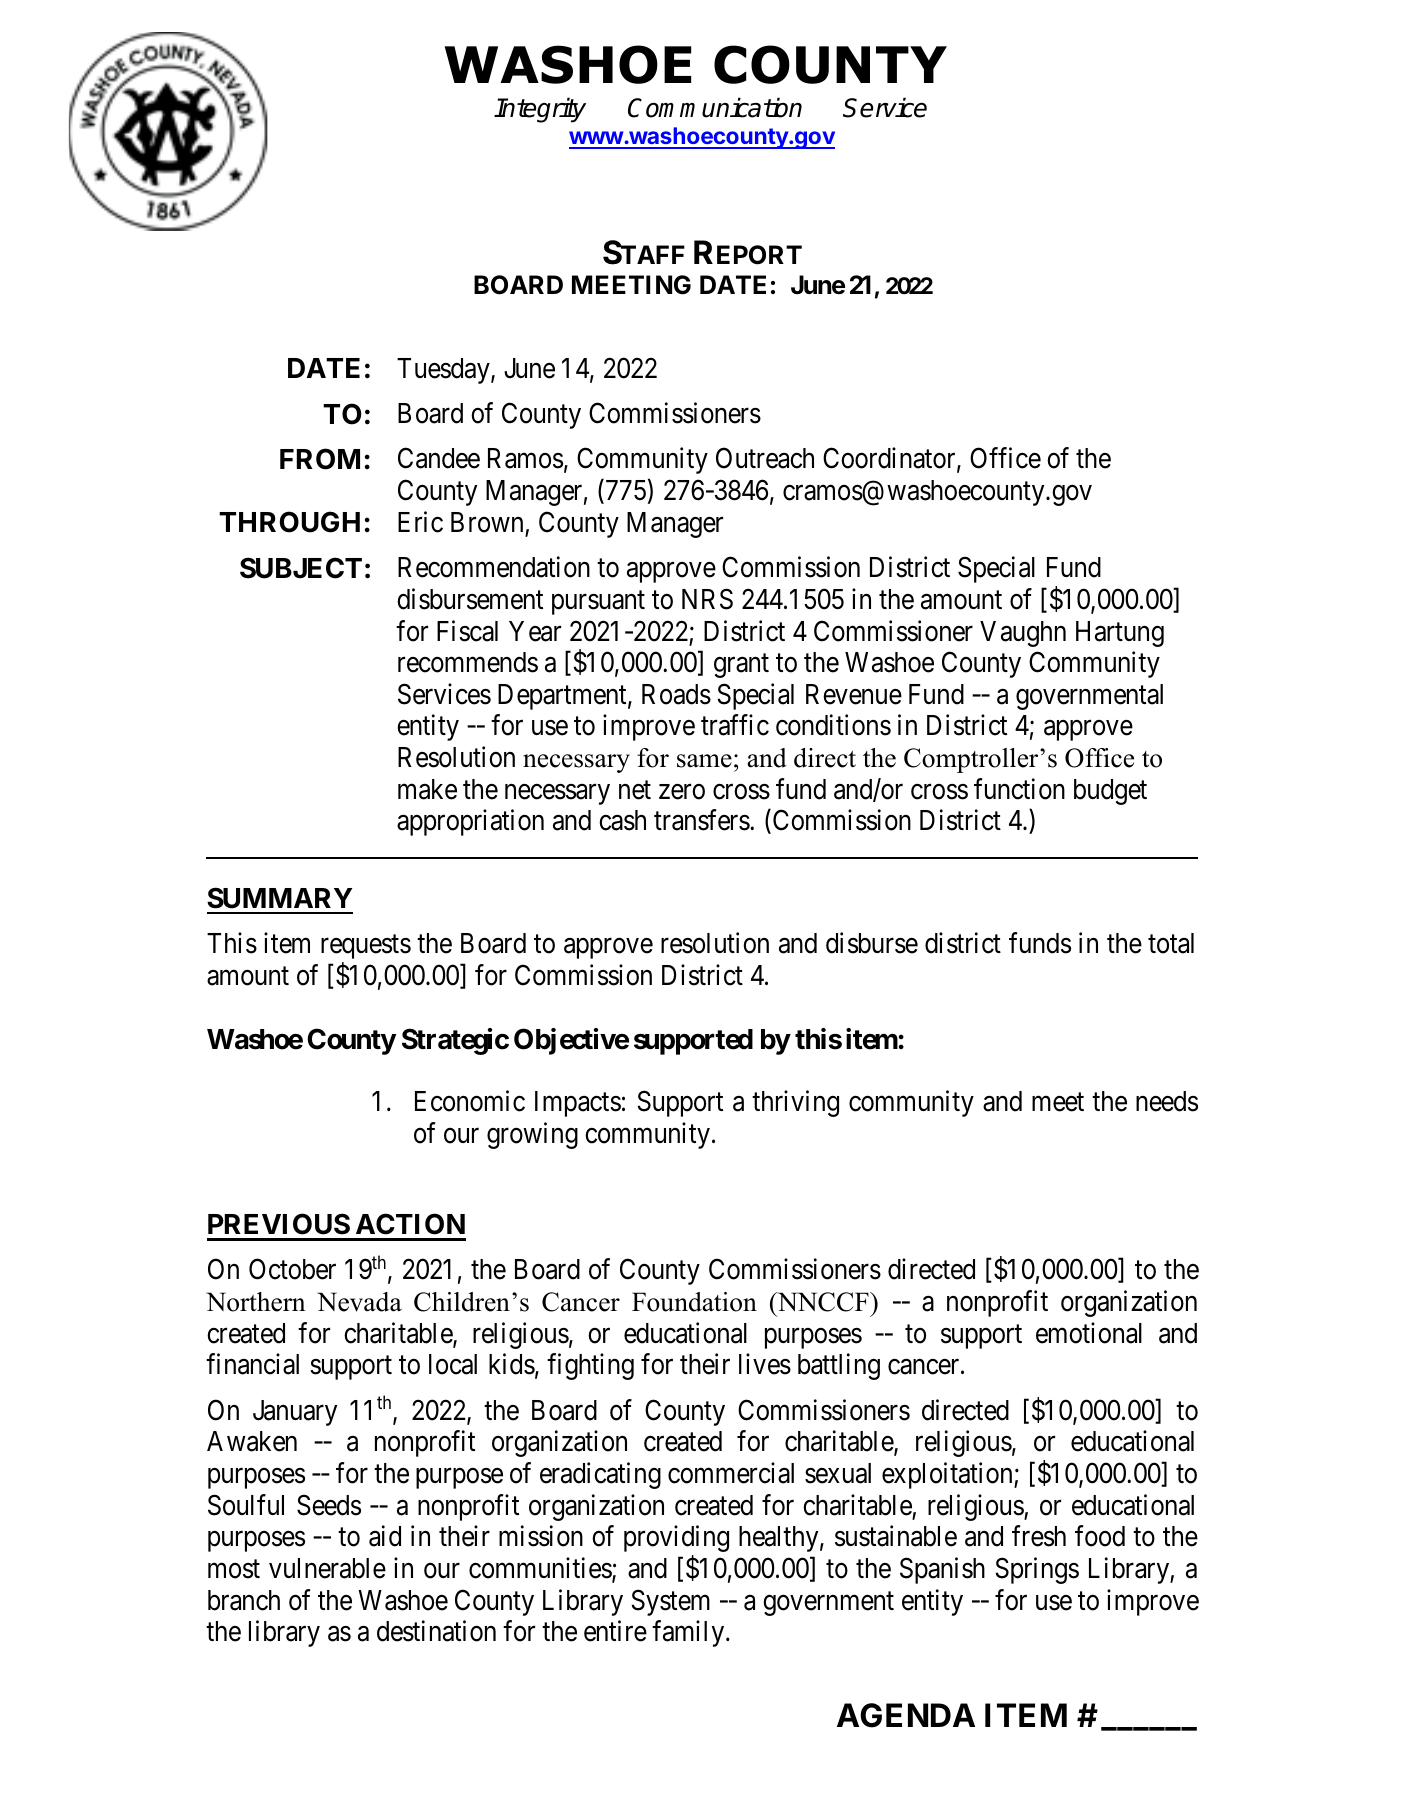  What do you see at coordinates (765, 458) in the document?
I see `Outreach` at bounding box center [765, 458].
